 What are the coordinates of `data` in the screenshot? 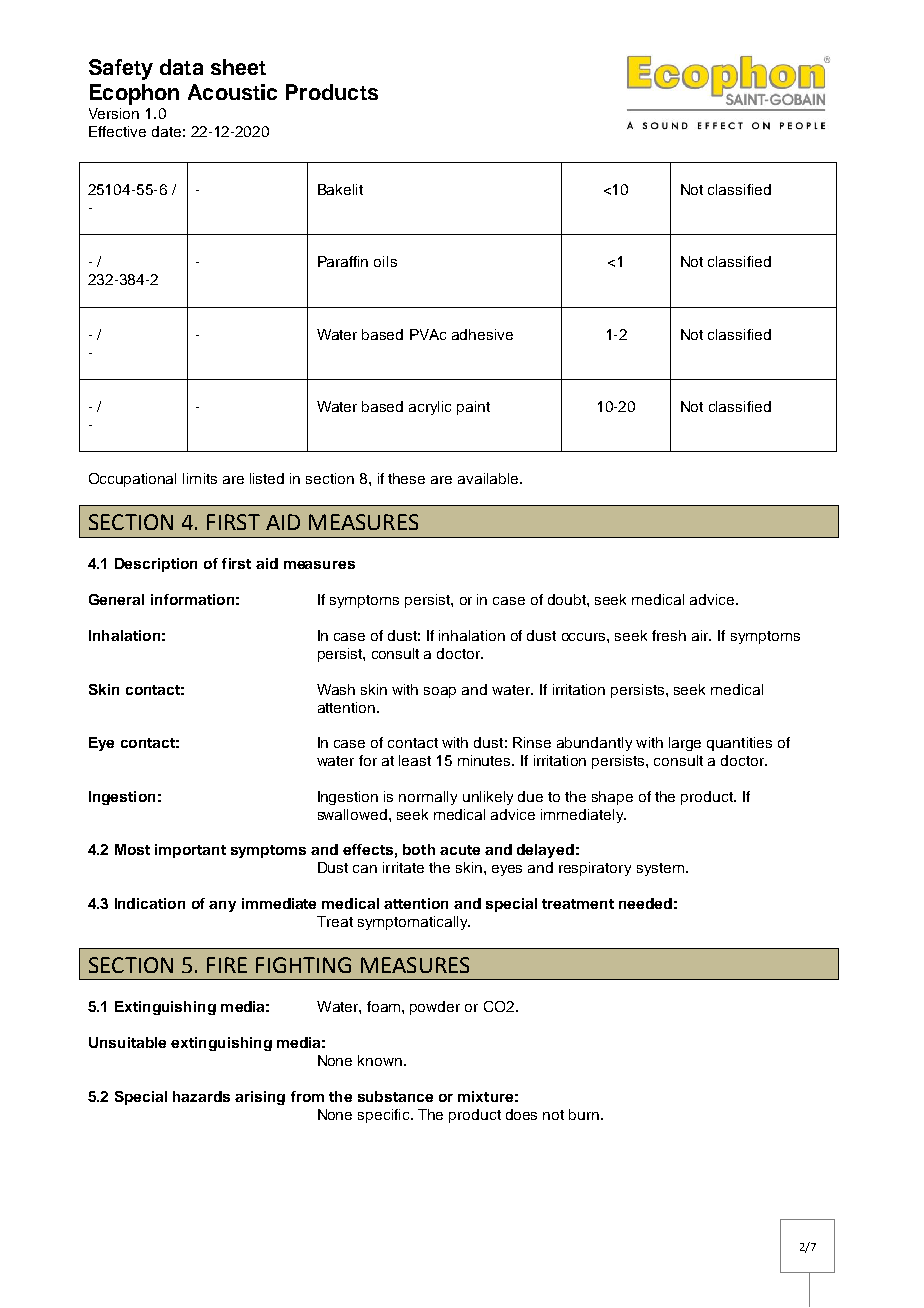 It's located at (181, 67).
